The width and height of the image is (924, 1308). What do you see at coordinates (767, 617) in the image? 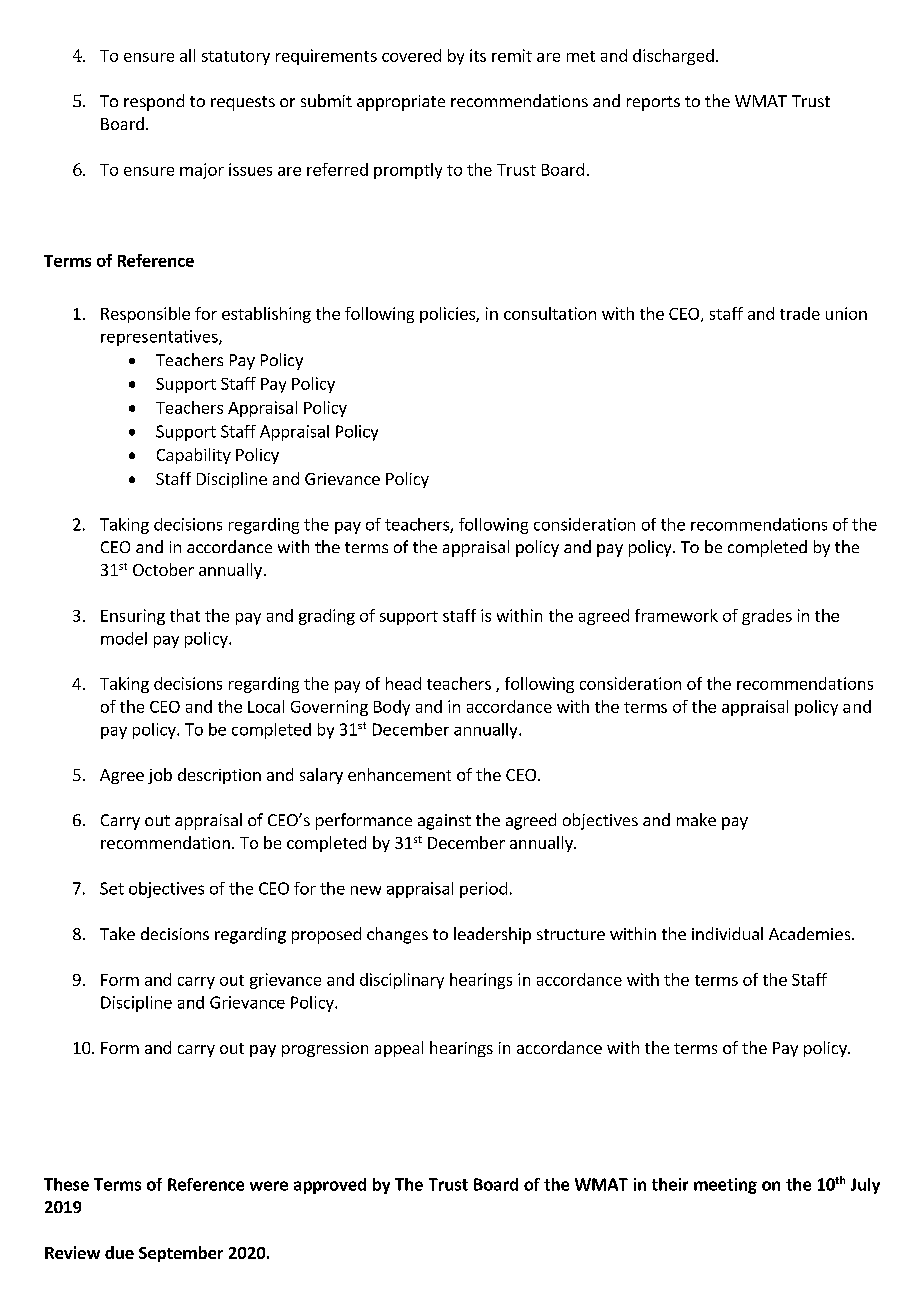
I see `grades` at bounding box center [767, 617].
